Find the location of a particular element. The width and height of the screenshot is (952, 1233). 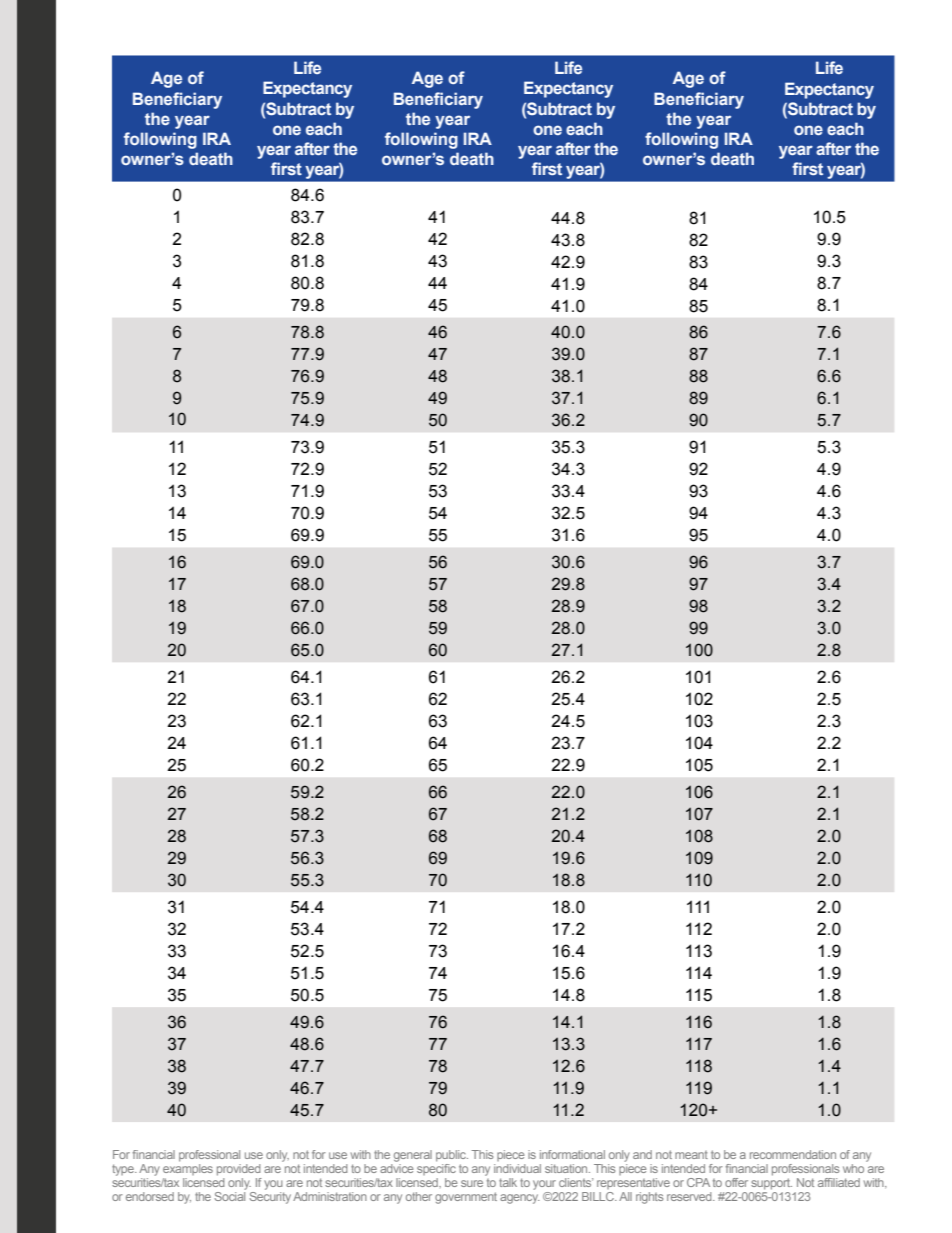

provided is located at coordinates (239, 1170).
